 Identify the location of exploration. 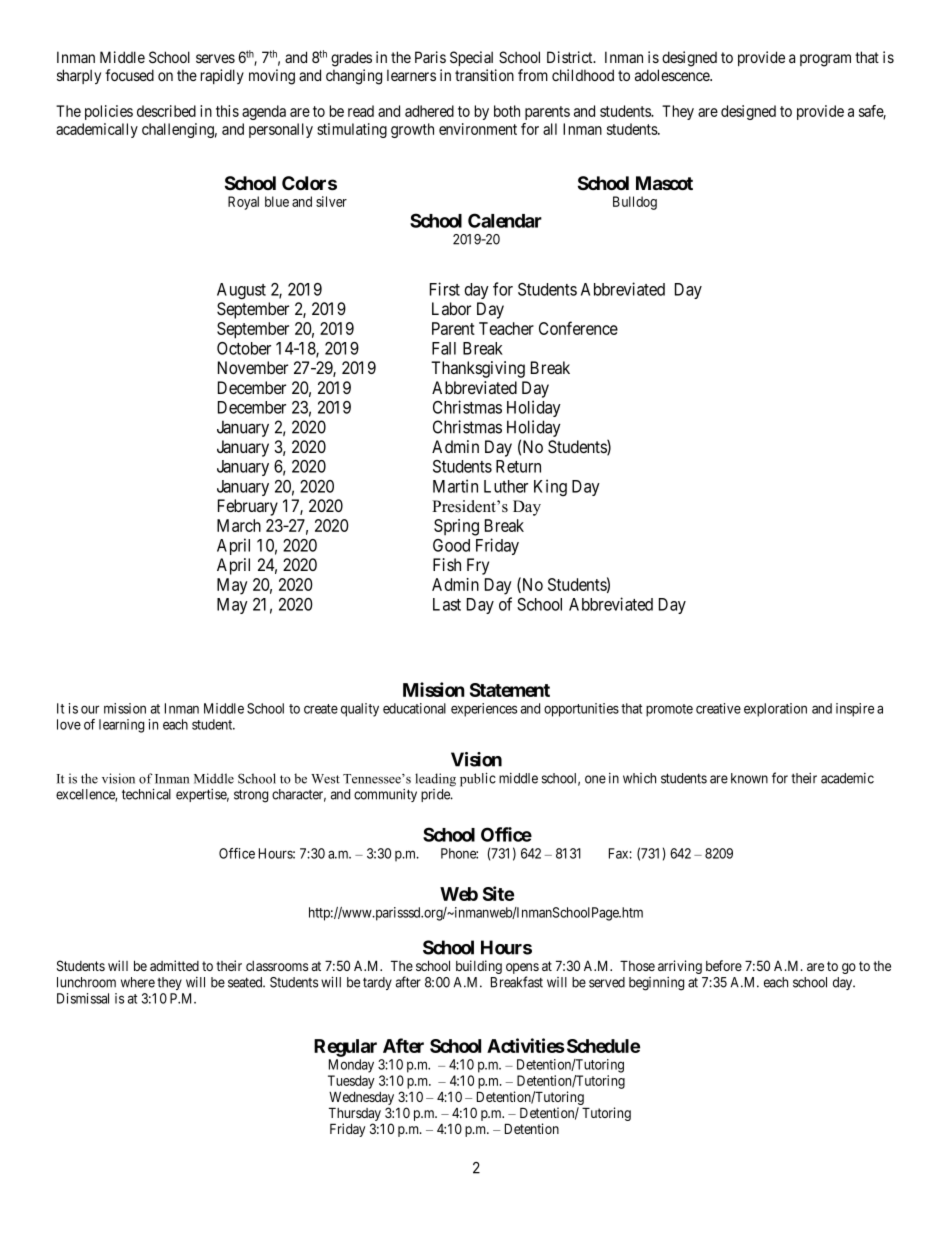
(775, 710).
